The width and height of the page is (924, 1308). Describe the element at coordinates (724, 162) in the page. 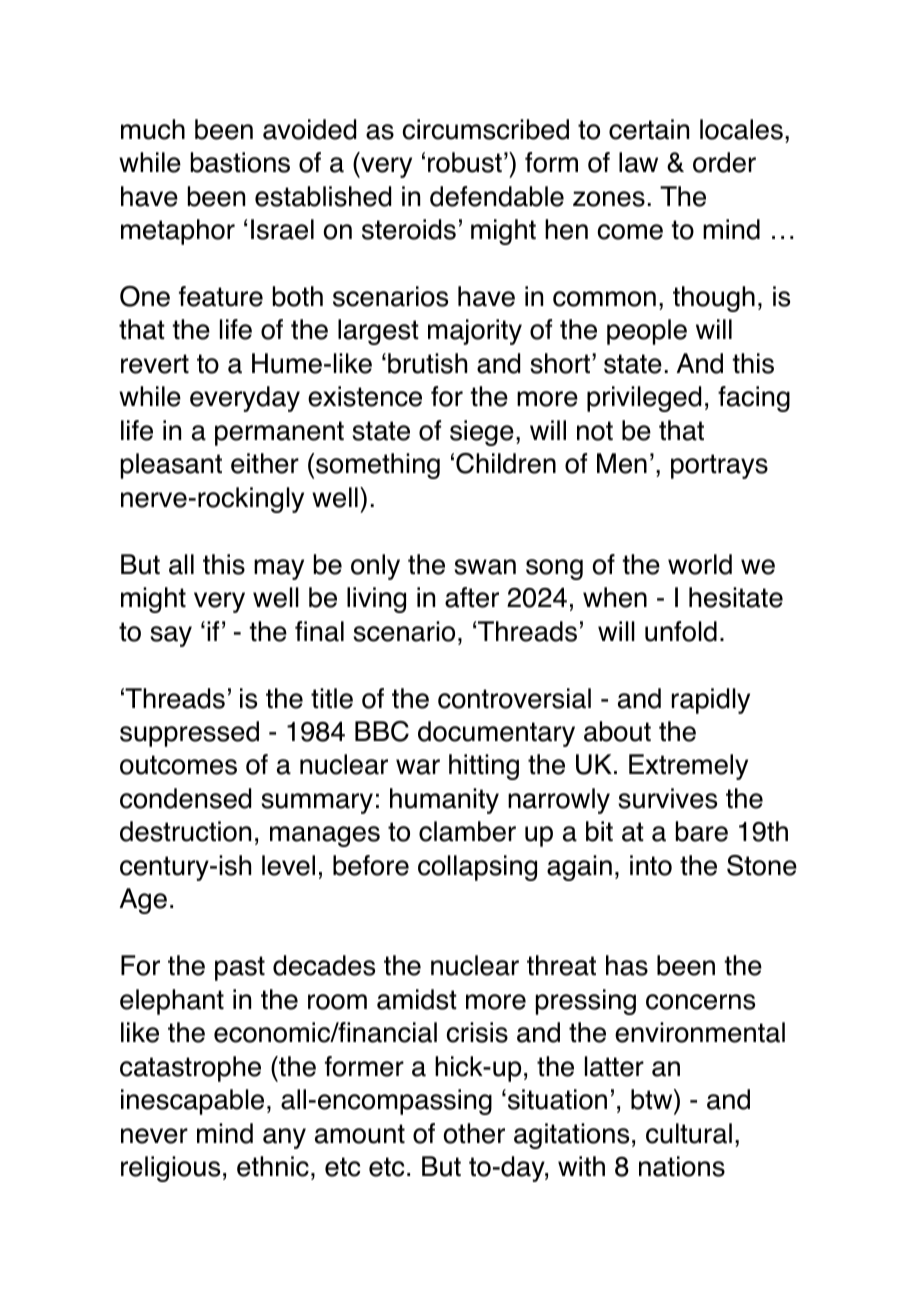

I see `order` at that location.
